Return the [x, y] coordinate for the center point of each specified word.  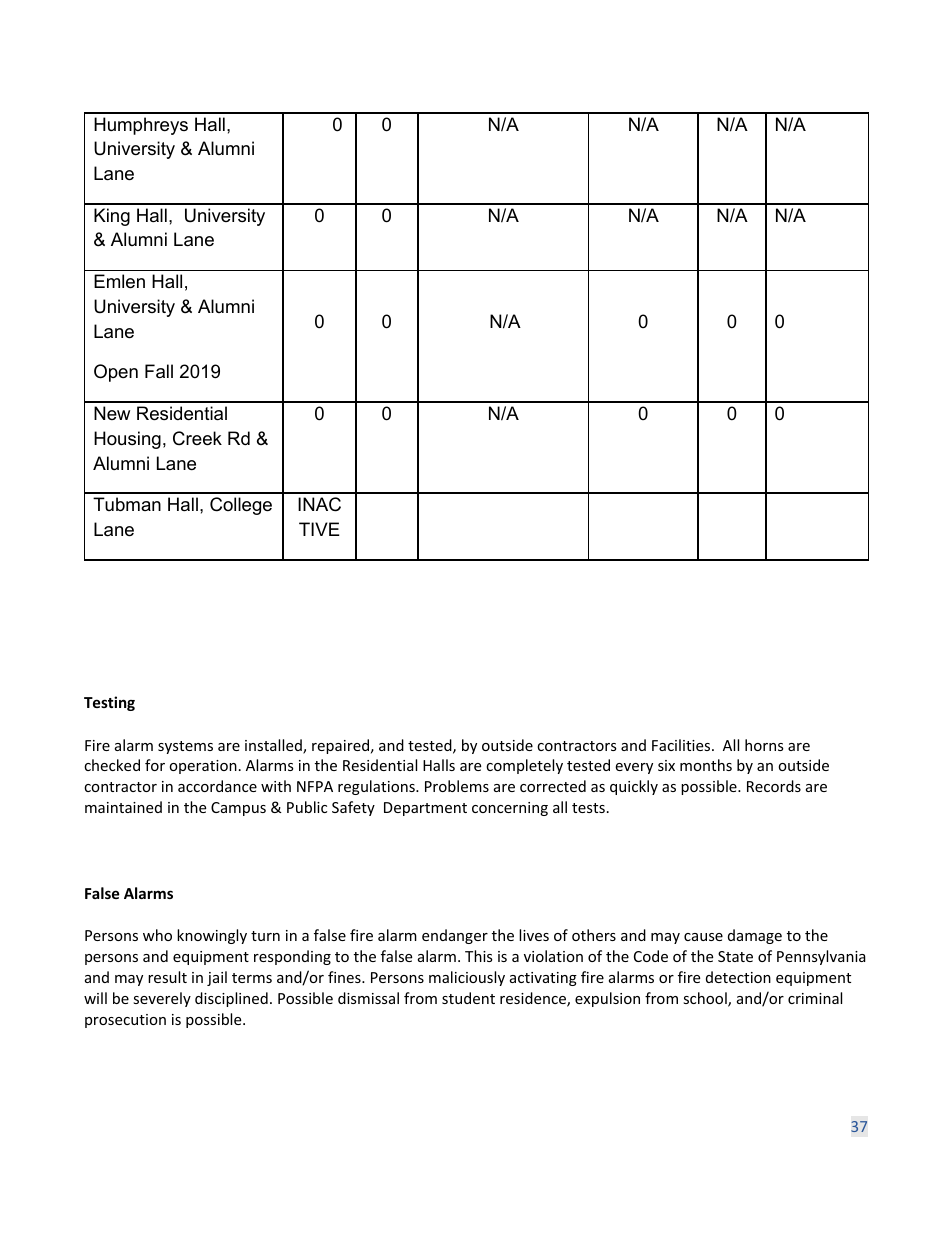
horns [764, 745]
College [241, 506]
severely [162, 999]
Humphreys [141, 126]
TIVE [319, 529]
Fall [159, 371]
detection [738, 977]
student [468, 998]
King [112, 217]
